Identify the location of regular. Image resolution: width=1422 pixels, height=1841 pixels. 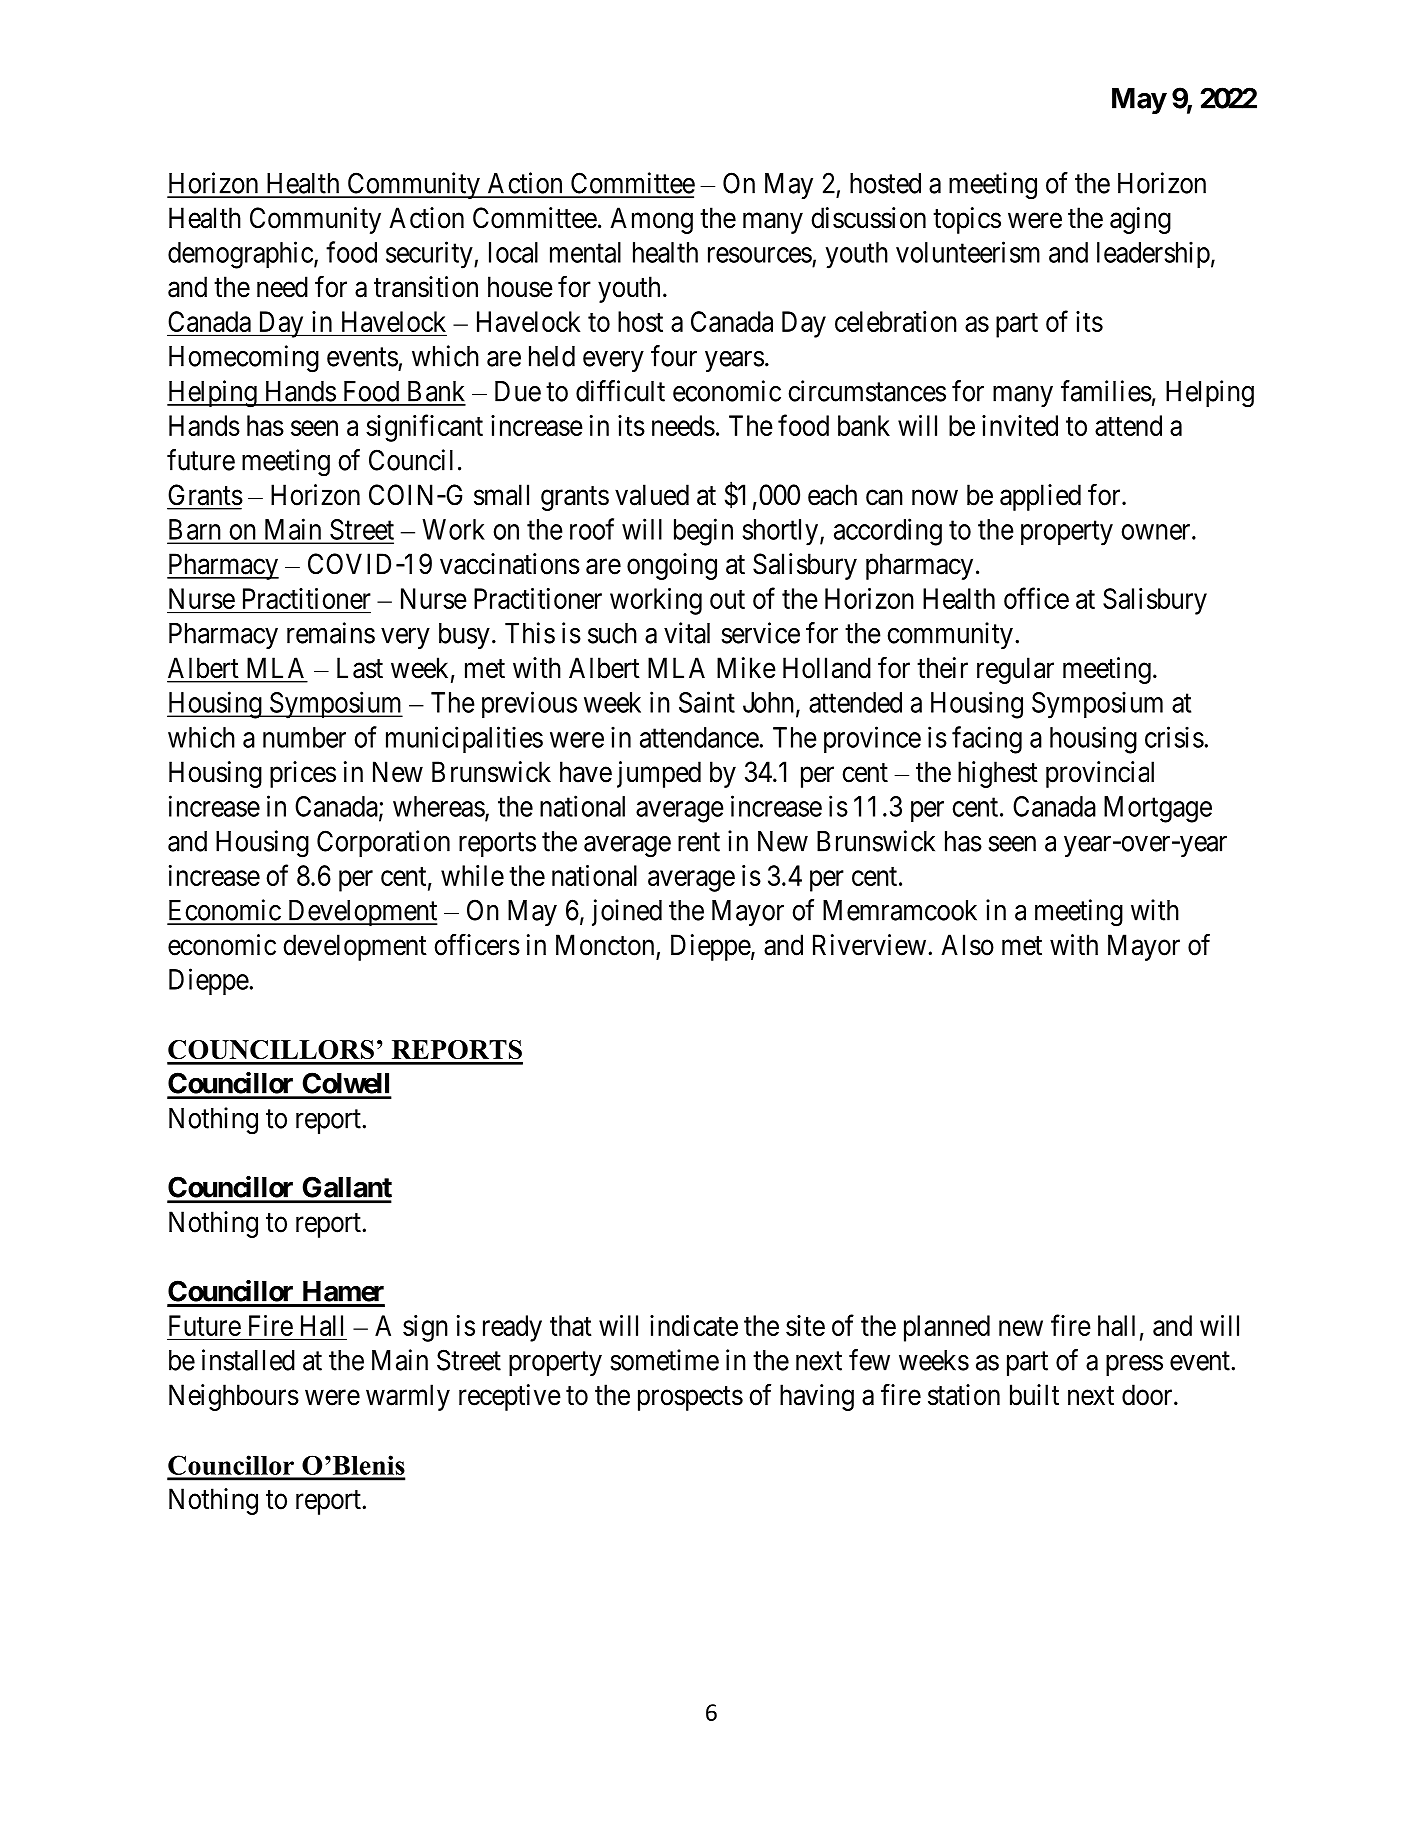
(1015, 670).
